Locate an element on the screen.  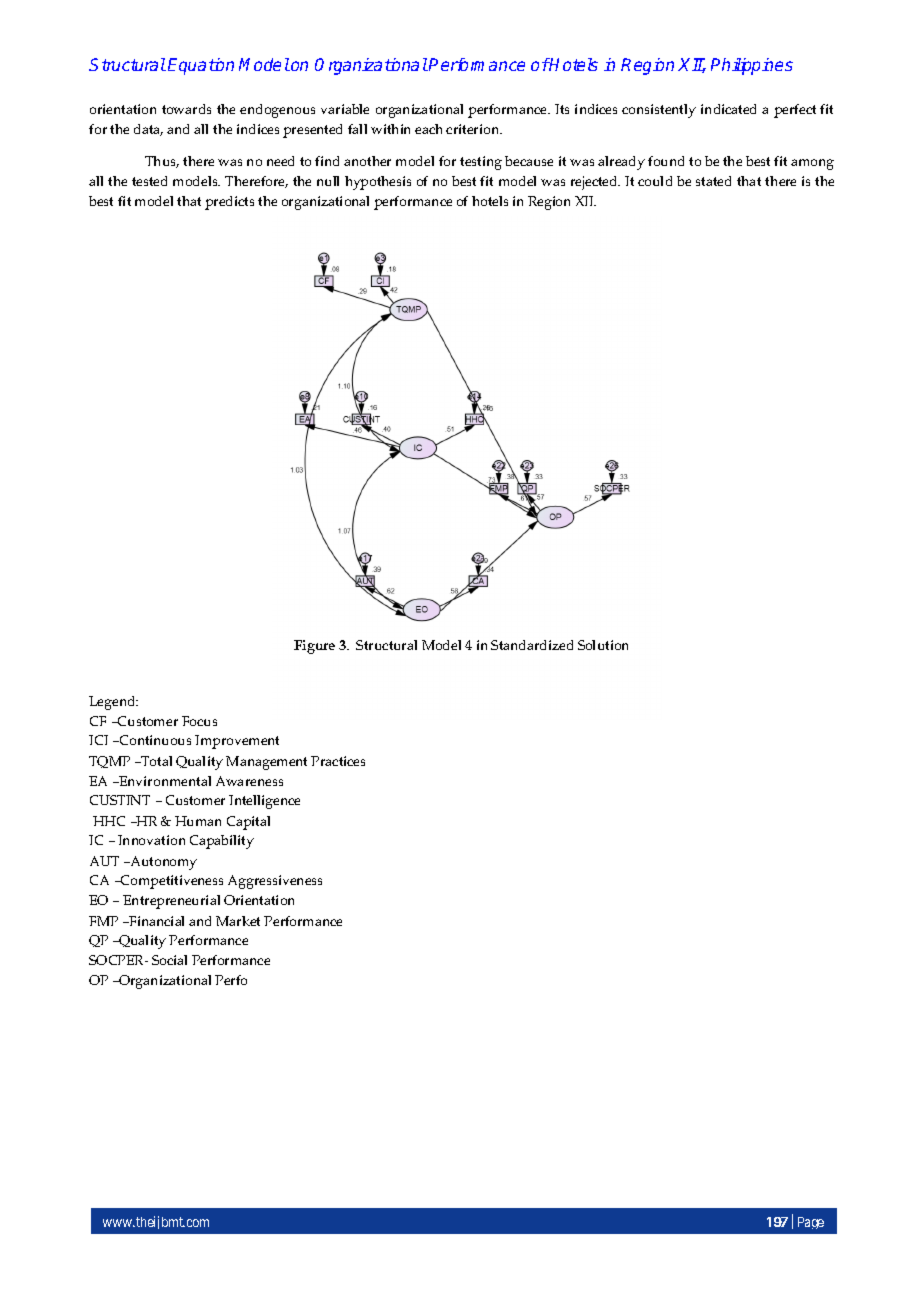
Aggressiveness is located at coordinates (275, 882).
